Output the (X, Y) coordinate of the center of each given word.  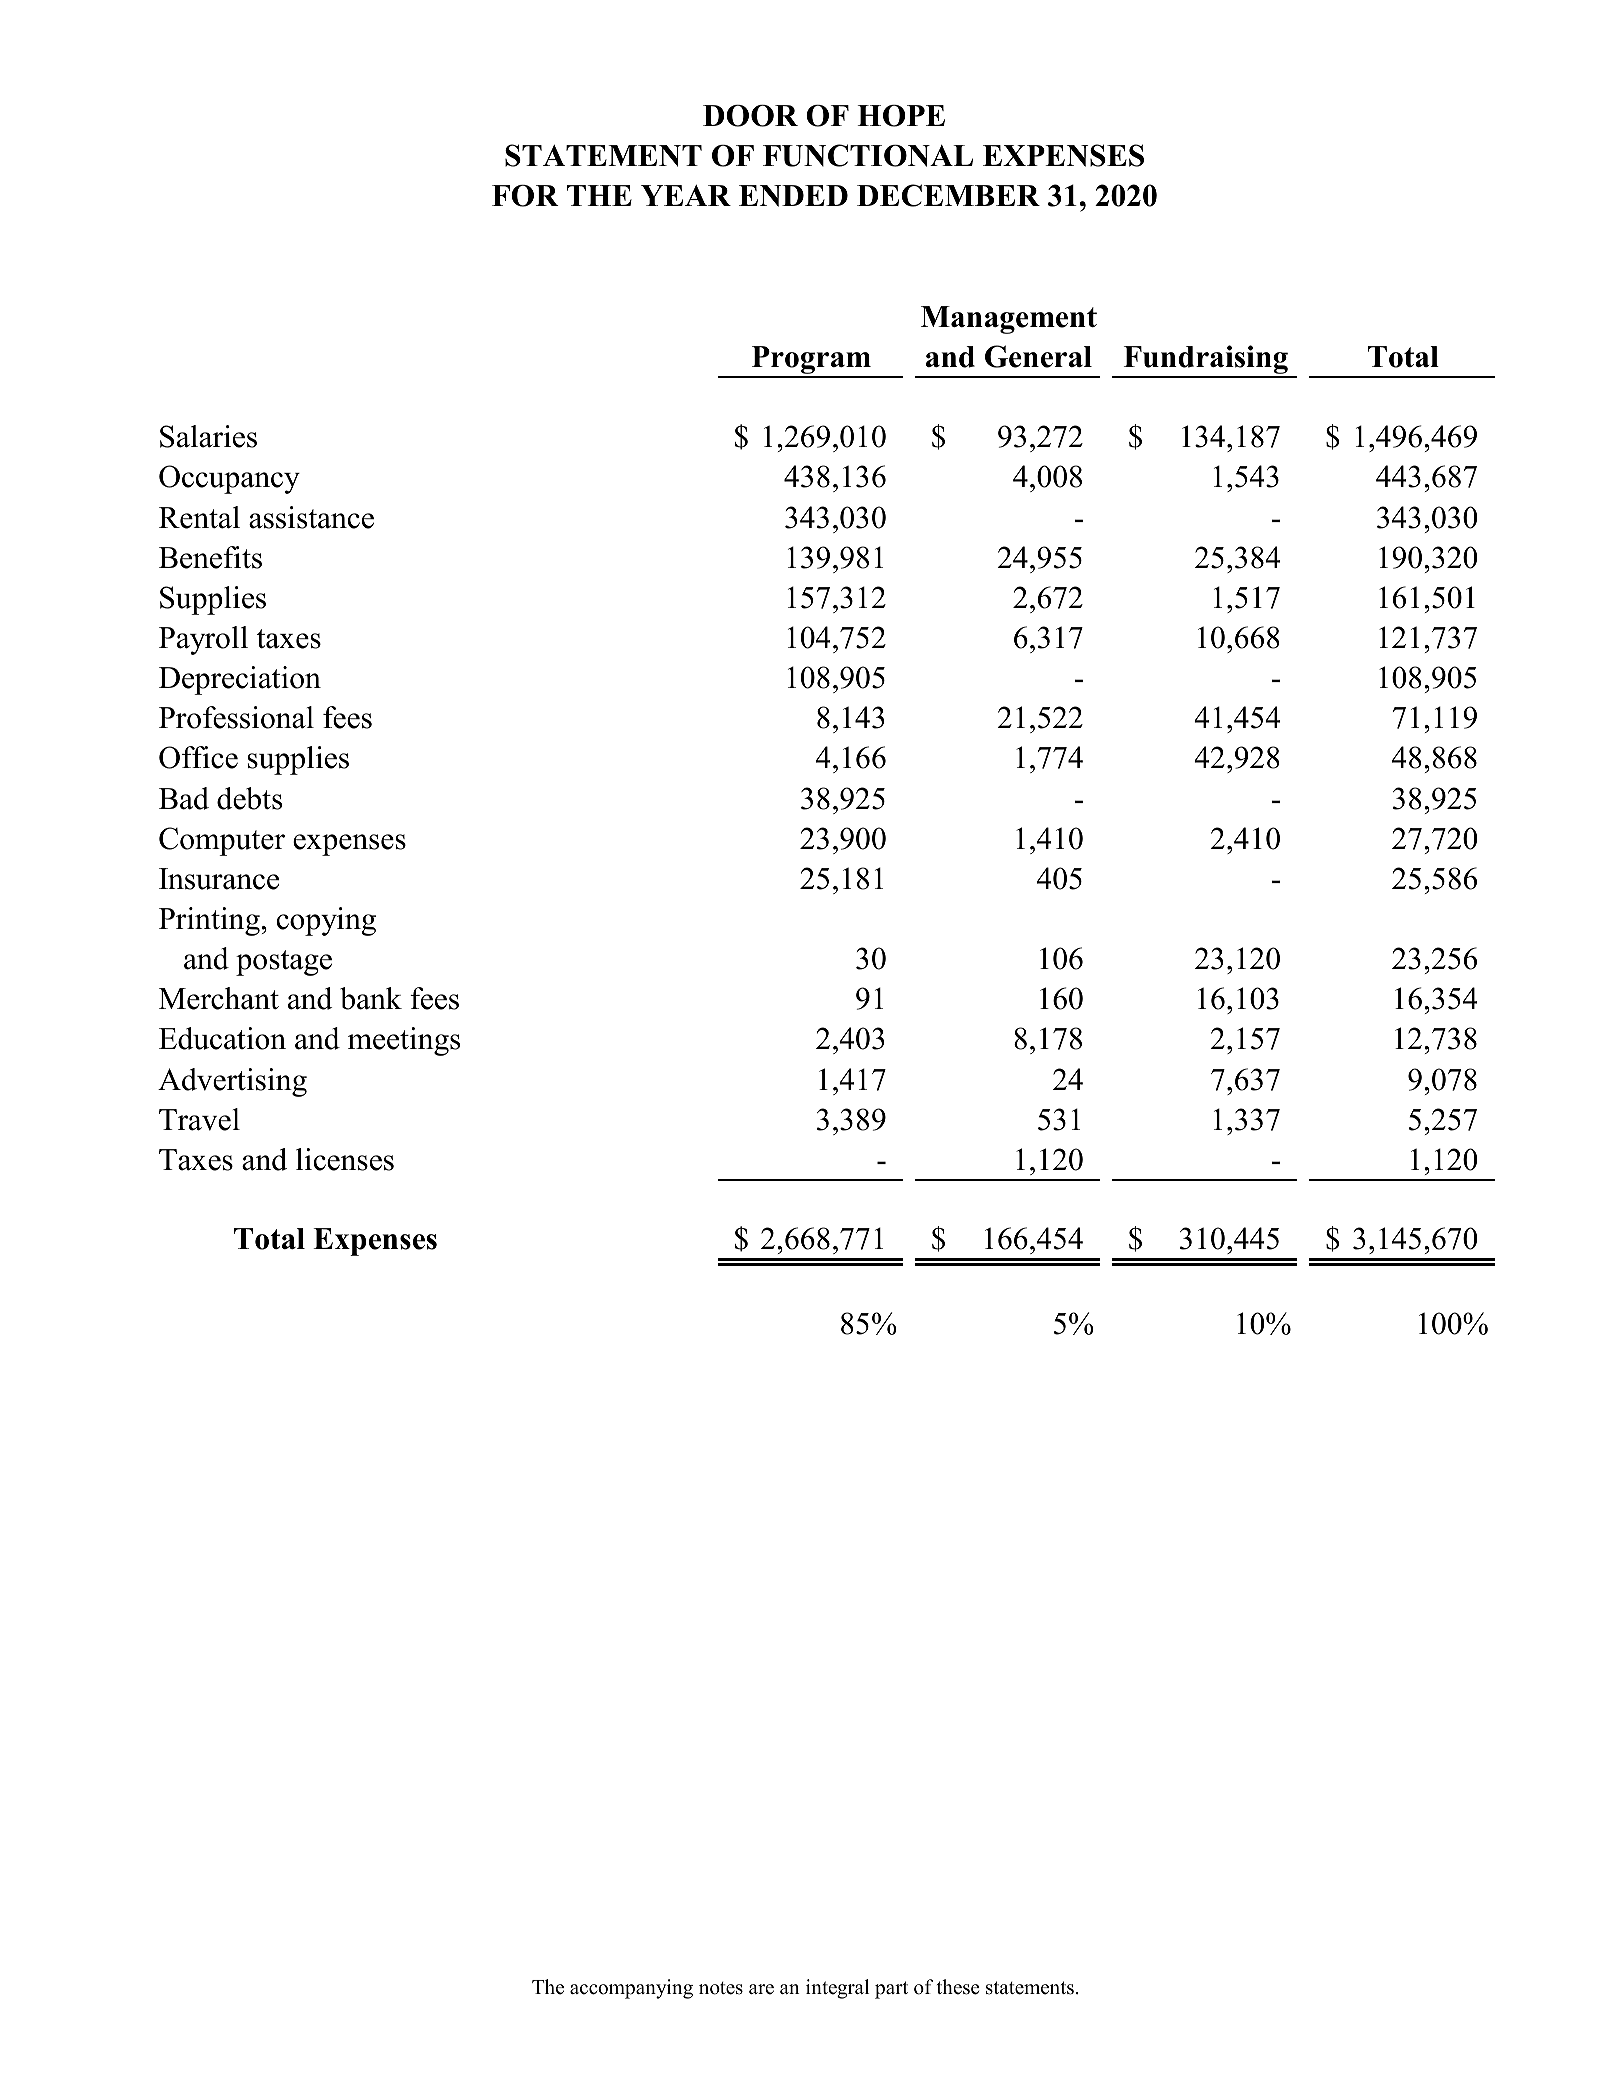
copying (326, 921)
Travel (199, 1119)
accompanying (631, 1989)
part (891, 1990)
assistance (311, 517)
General (1038, 356)
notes (721, 1988)
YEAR (686, 195)
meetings (404, 1041)
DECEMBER (948, 195)
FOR (525, 195)
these (958, 1987)
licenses (345, 1159)
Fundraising (1205, 361)
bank (371, 998)
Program (811, 361)
